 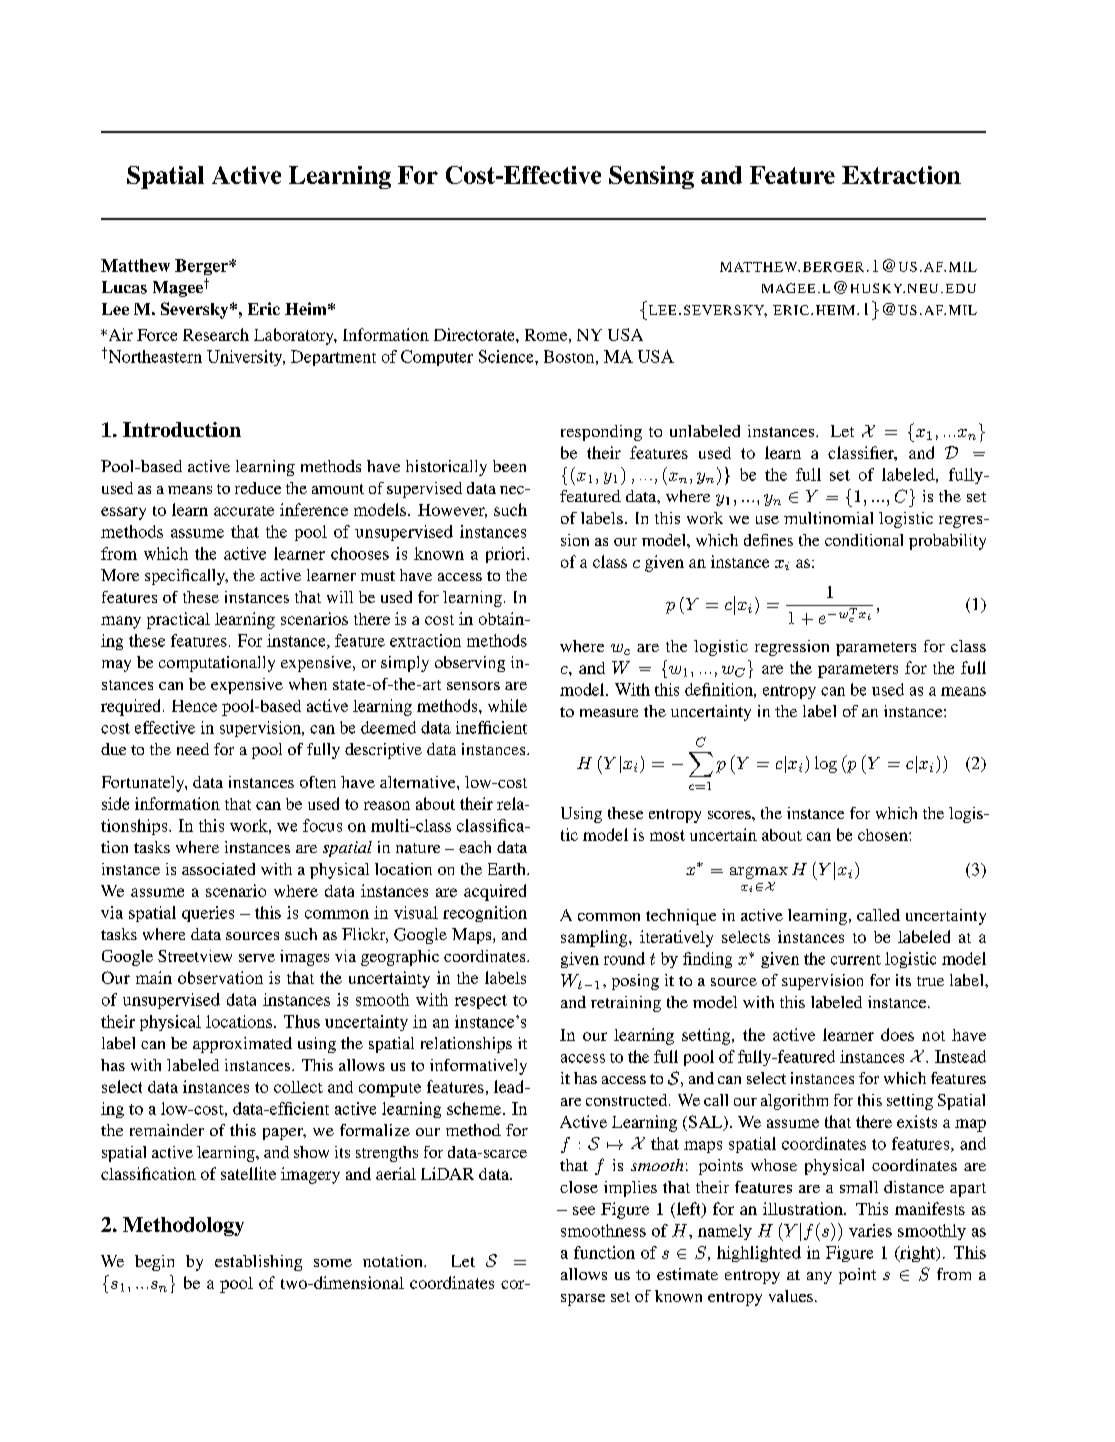 I want to click on sparse, so click(x=583, y=1300).
